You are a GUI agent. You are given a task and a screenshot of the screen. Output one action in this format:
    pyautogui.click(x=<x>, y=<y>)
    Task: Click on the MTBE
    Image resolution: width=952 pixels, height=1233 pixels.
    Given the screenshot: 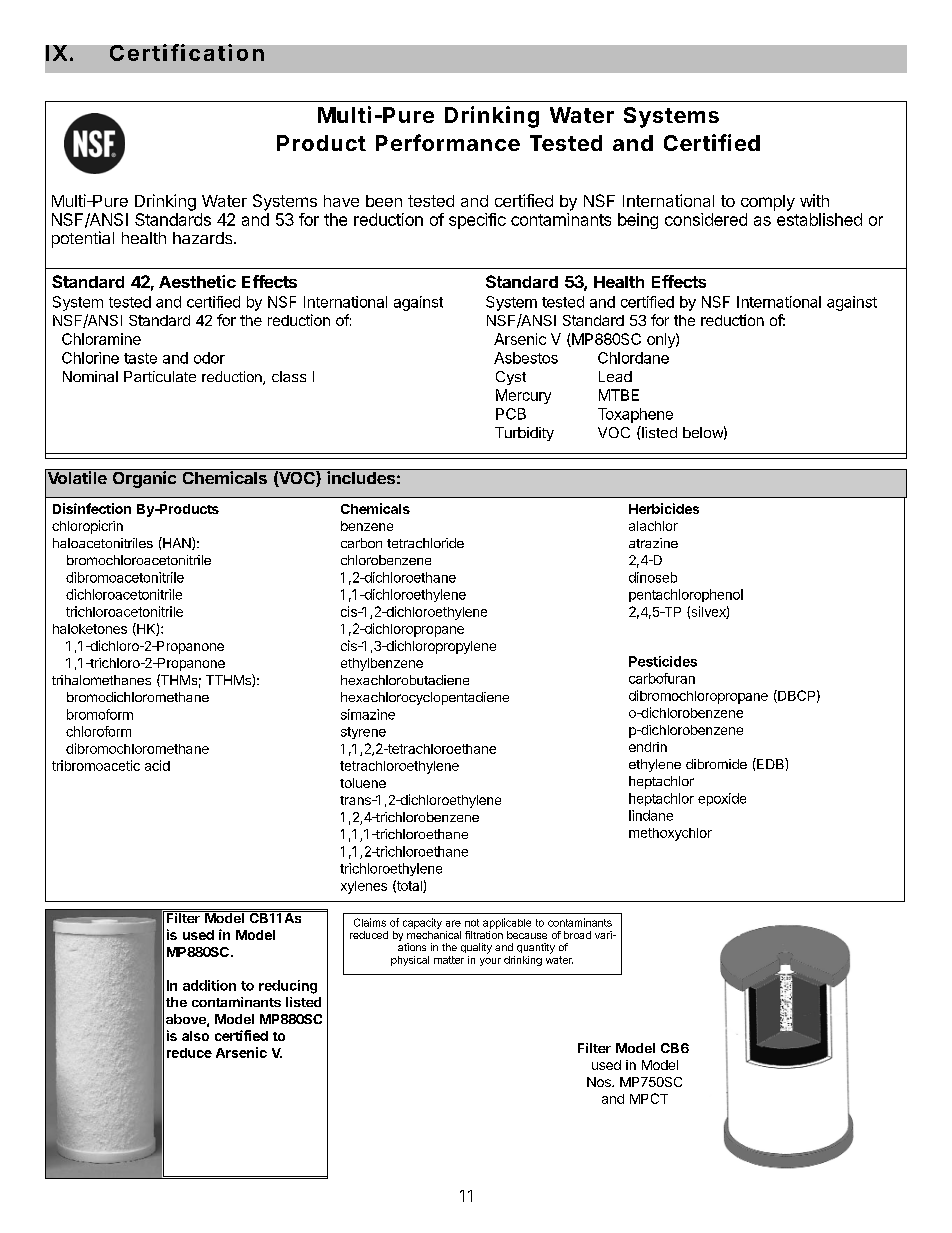 What is the action you would take?
    pyautogui.click(x=619, y=395)
